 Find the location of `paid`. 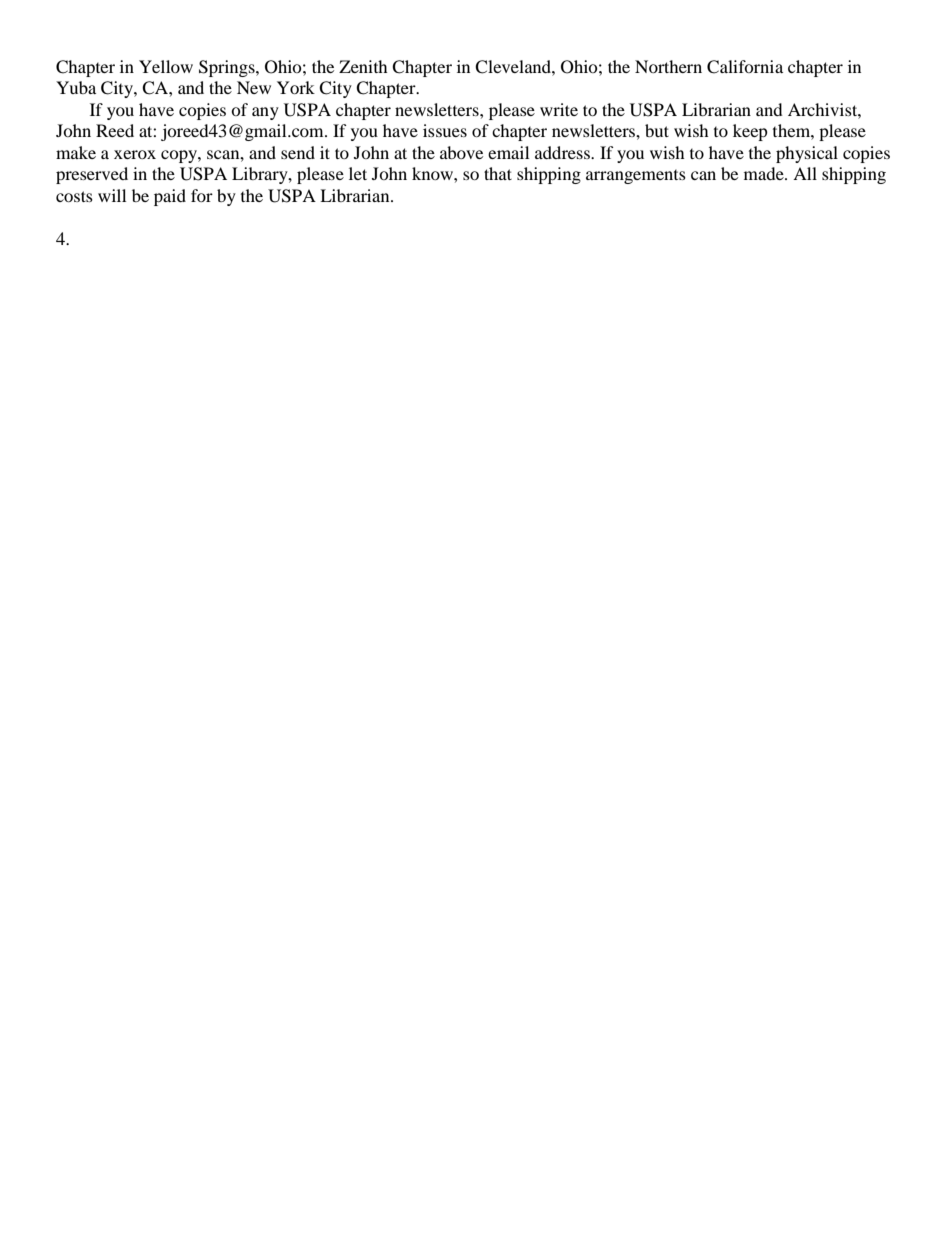

paid is located at coordinates (170, 197).
